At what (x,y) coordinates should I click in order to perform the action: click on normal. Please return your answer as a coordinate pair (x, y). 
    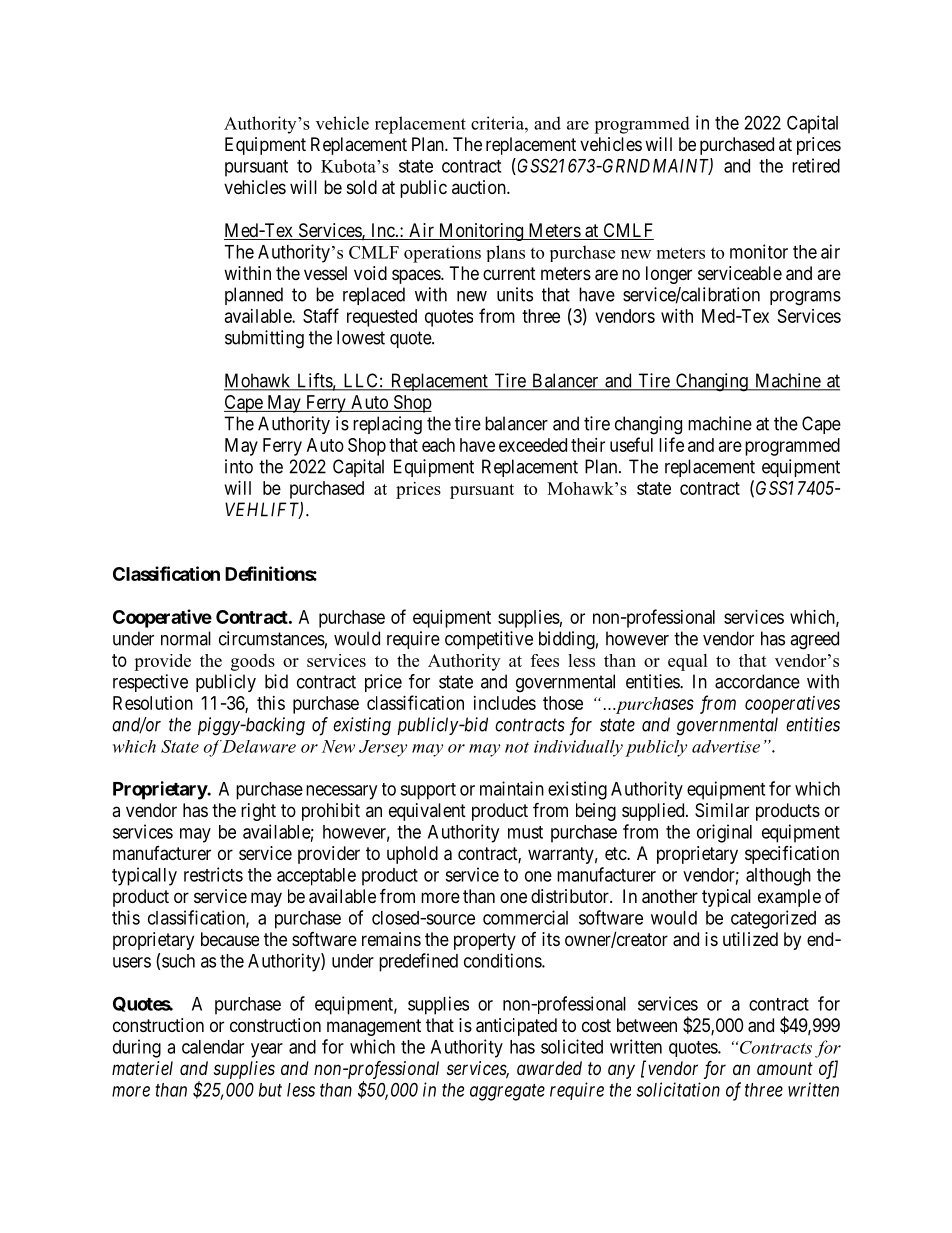
    Looking at the image, I should click on (186, 638).
